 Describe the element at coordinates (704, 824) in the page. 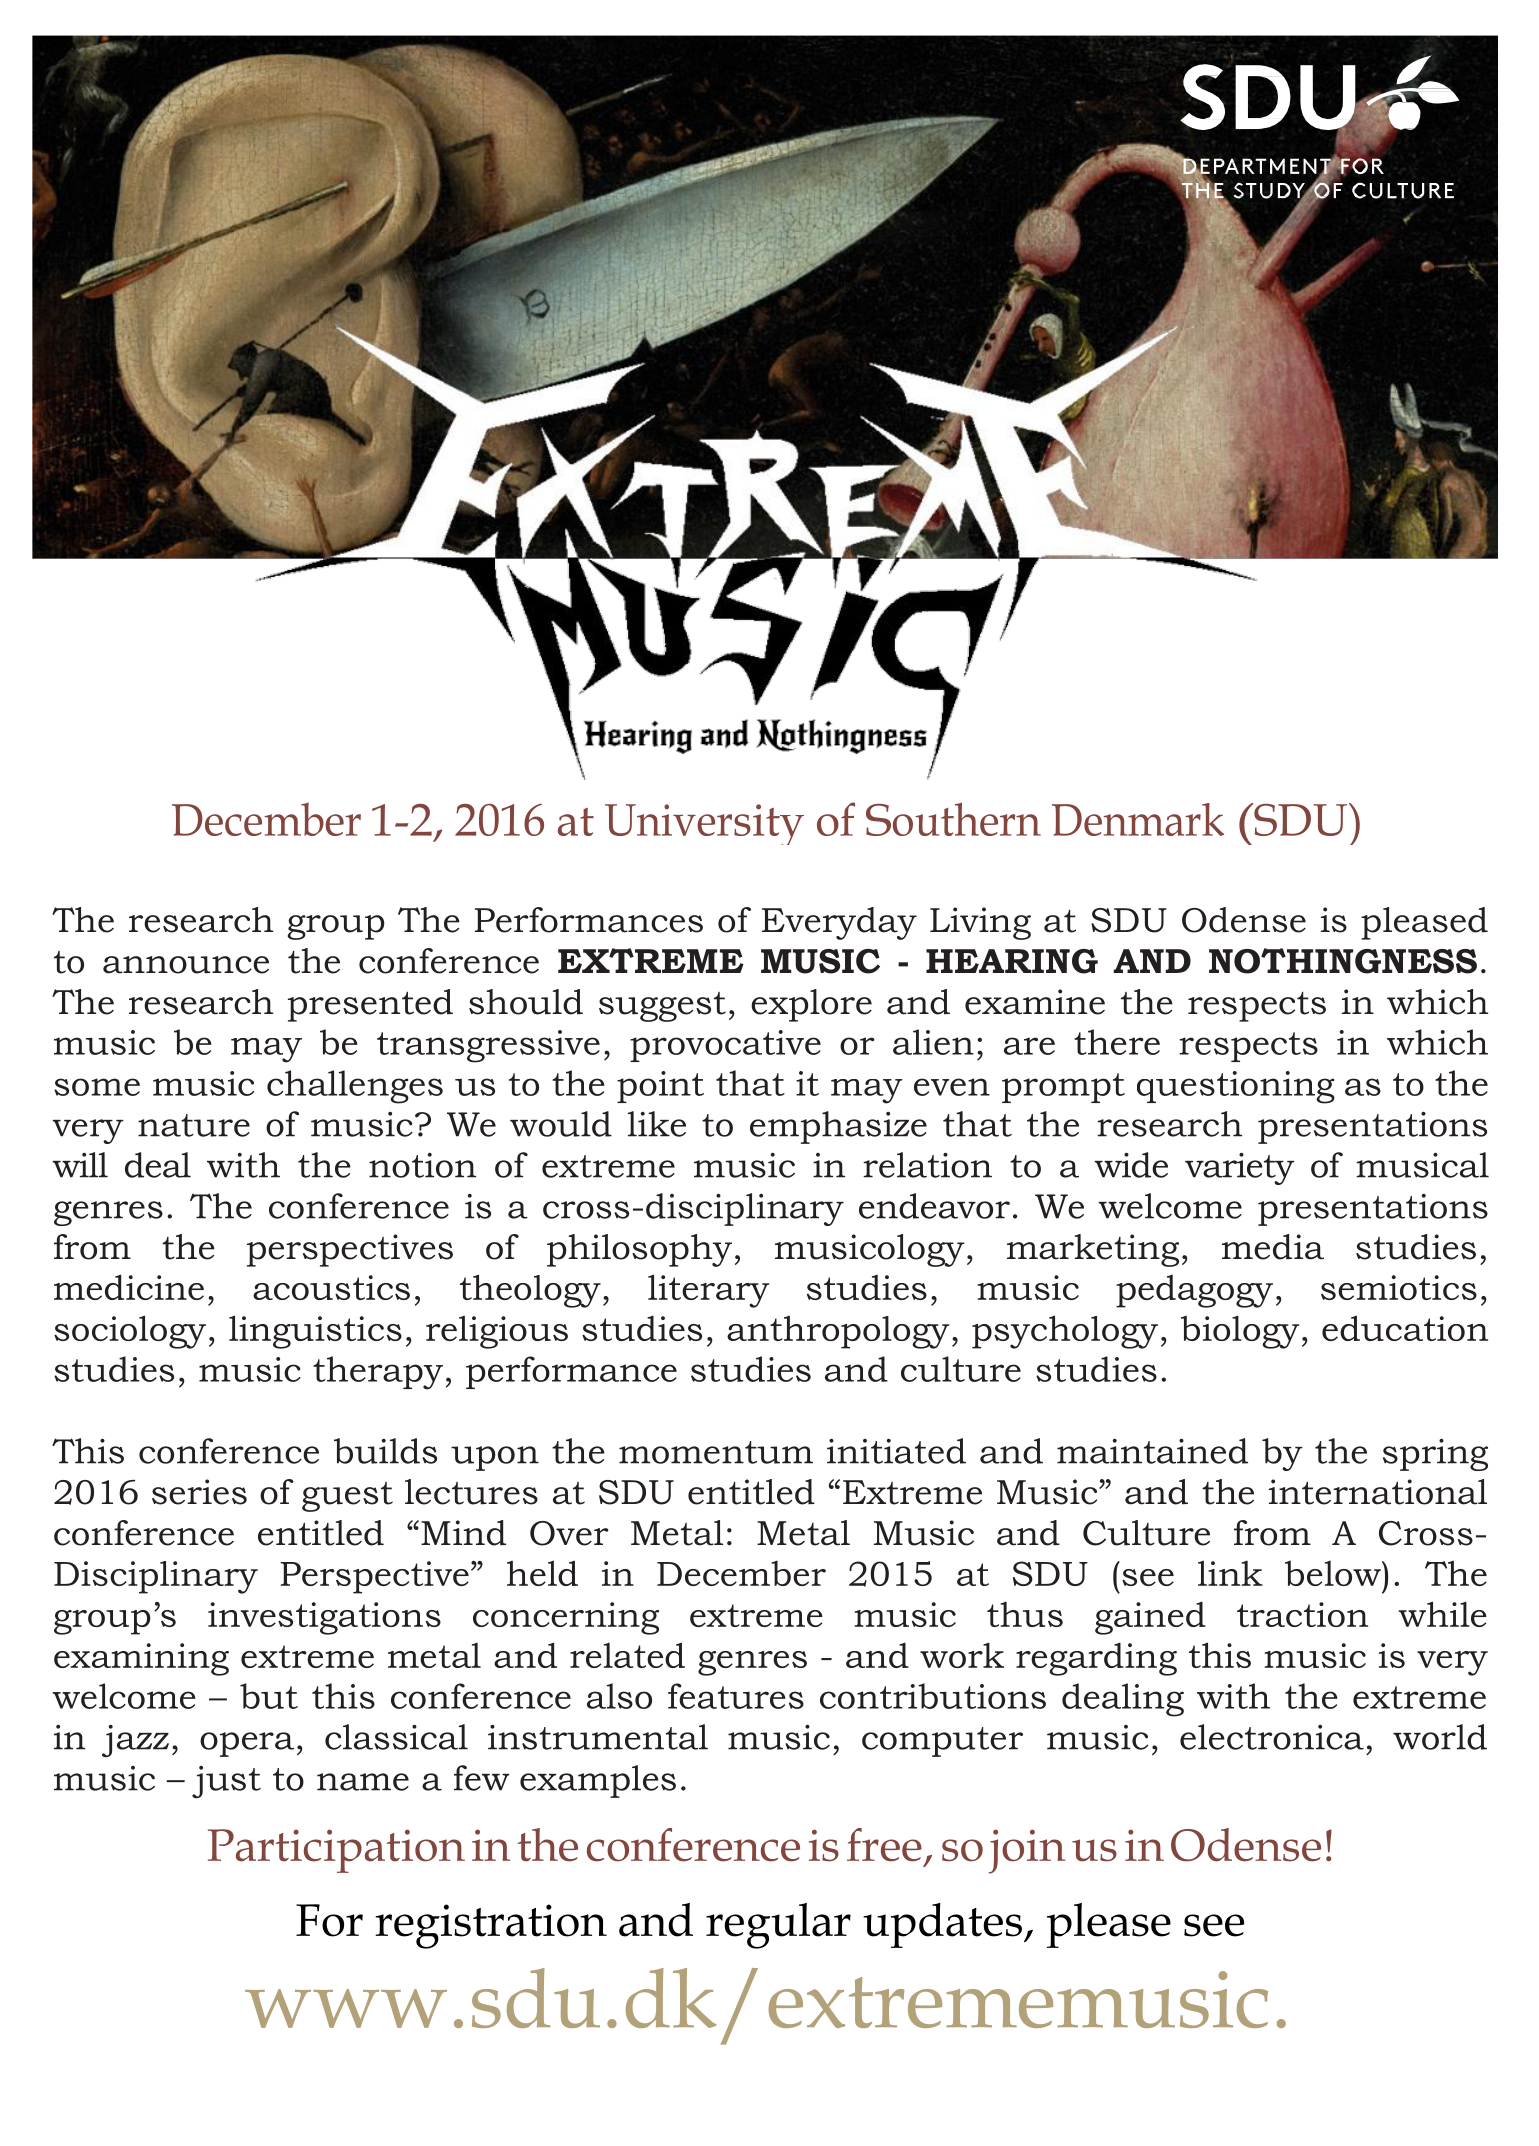

I see `University` at that location.
